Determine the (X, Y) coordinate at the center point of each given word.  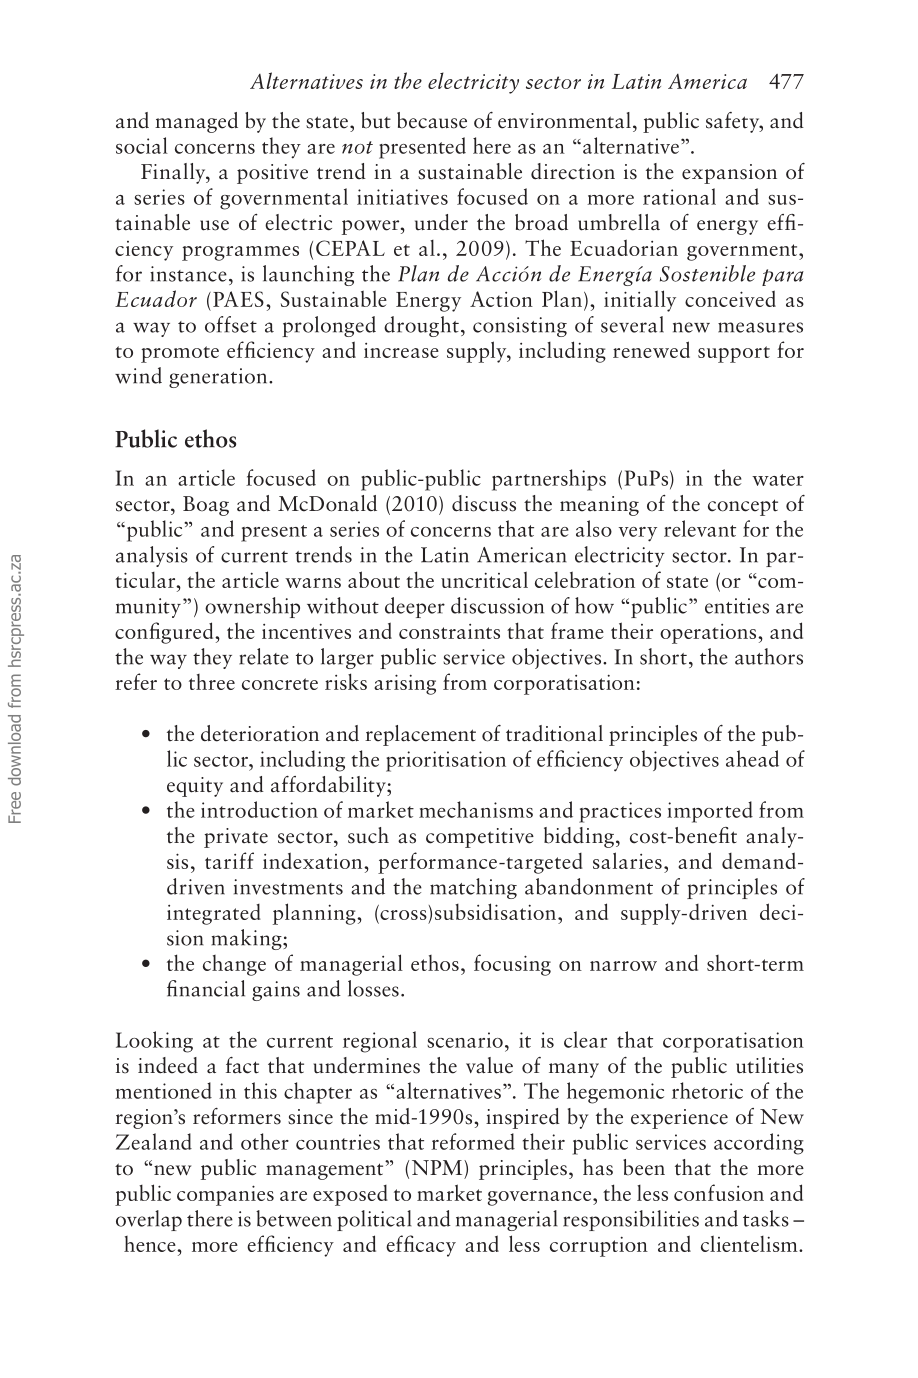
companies (225, 1195)
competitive (480, 838)
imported (710, 812)
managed (196, 122)
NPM (438, 1167)
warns (313, 583)
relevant (700, 528)
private (236, 838)
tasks (766, 1218)
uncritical (484, 579)
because (432, 120)
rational (679, 196)
